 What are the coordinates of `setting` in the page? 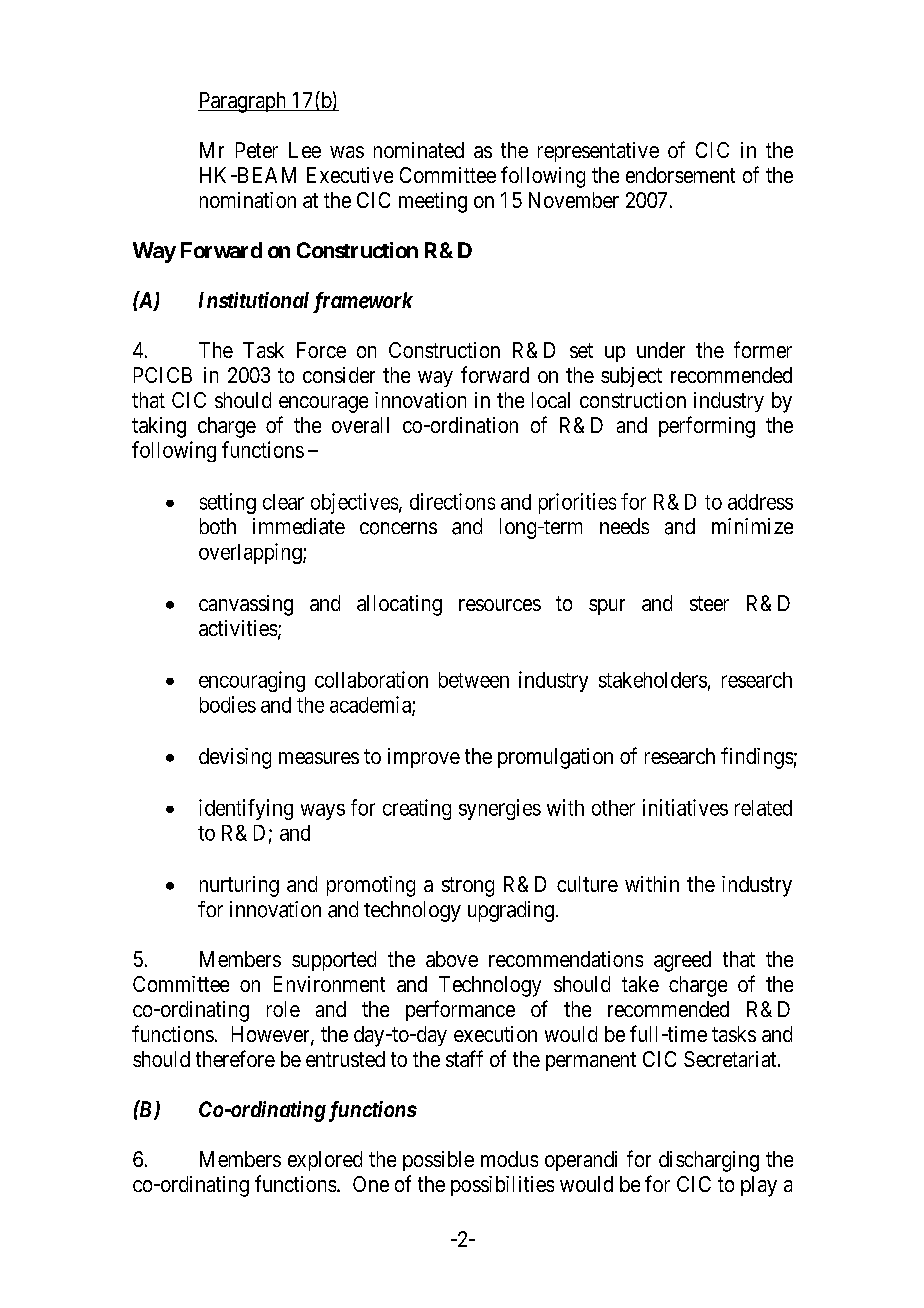 It's located at (228, 503).
